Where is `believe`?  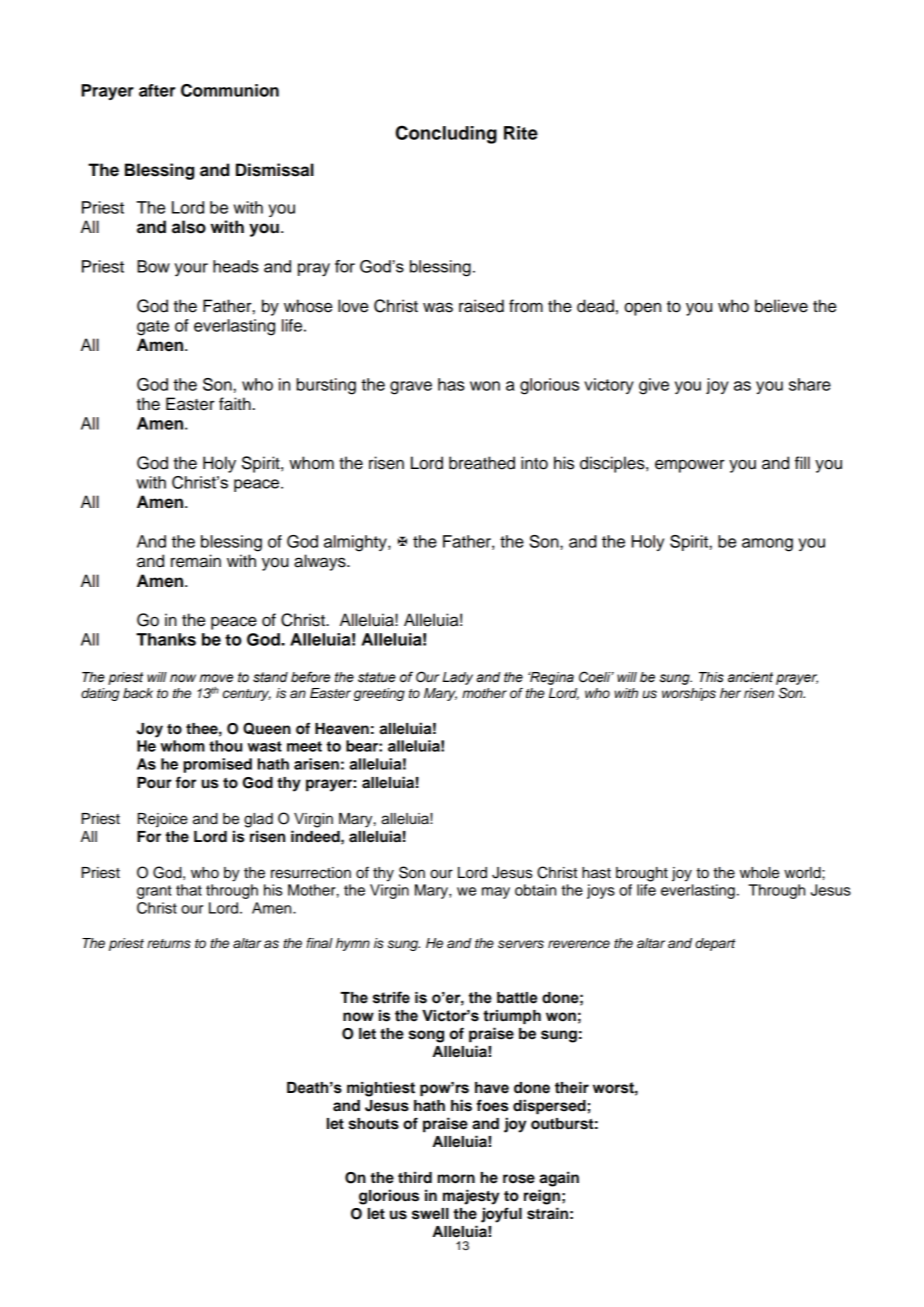 believe is located at coordinates (781, 306).
